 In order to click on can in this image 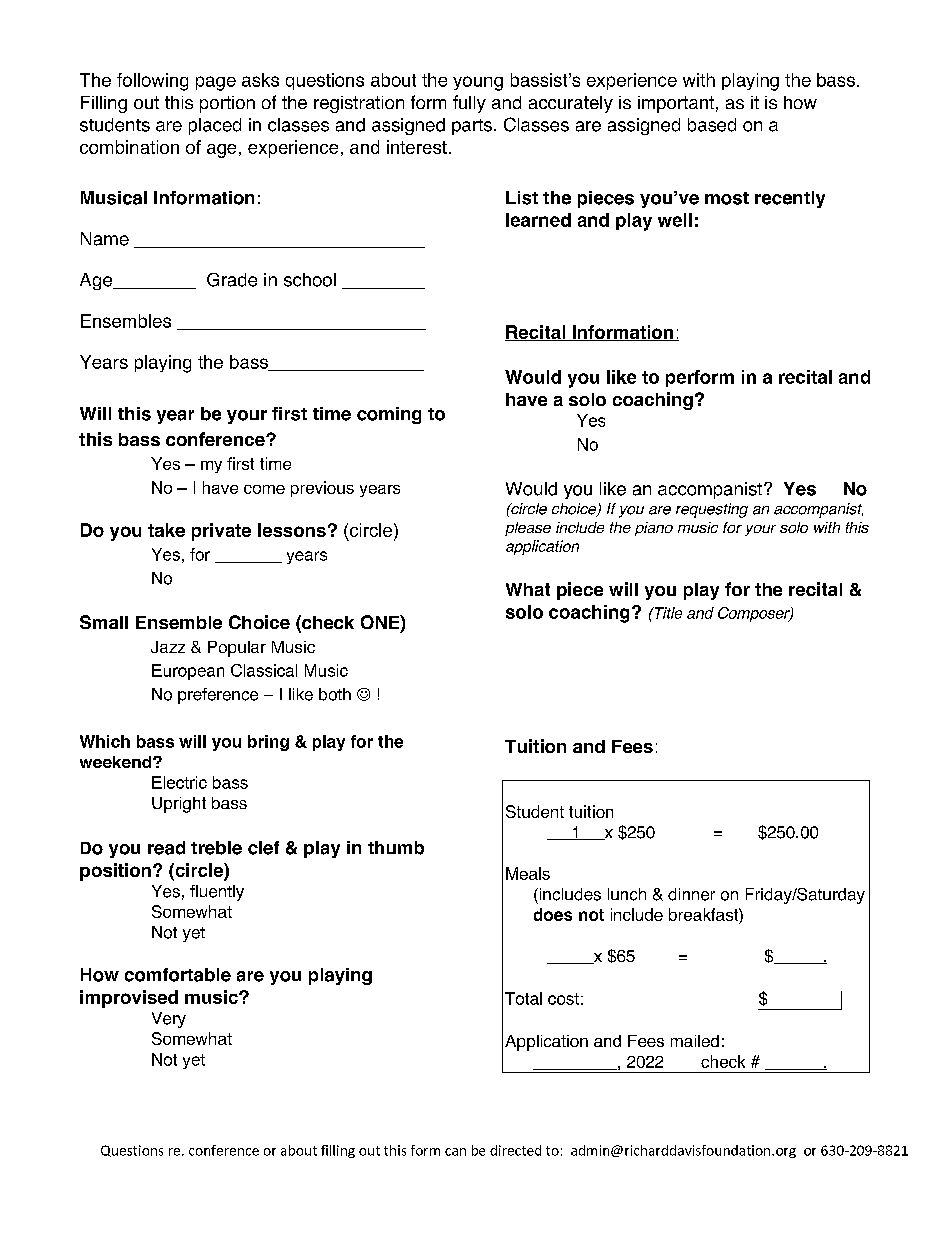, I will do `click(455, 1152)`.
